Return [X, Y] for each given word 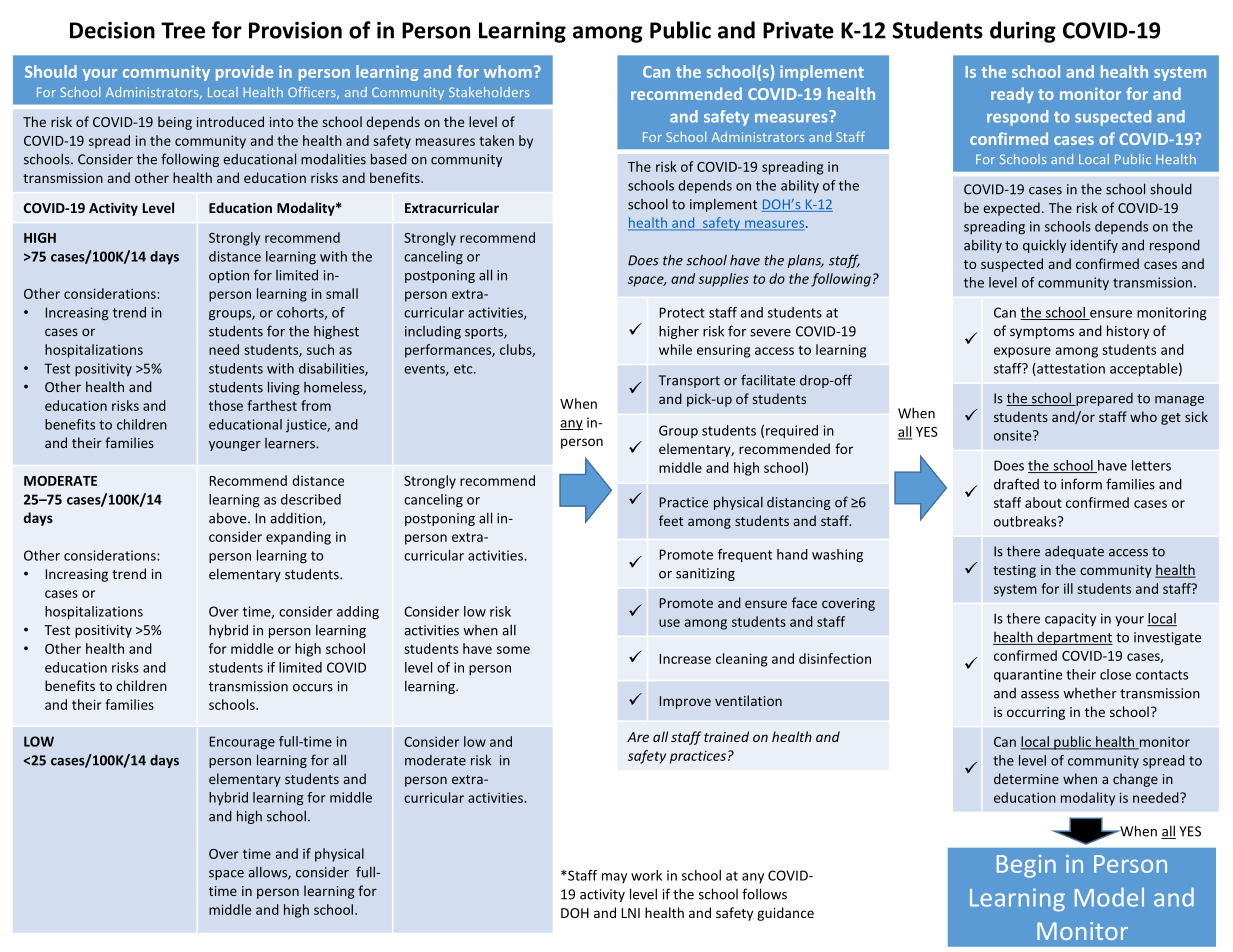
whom [508, 71]
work [646, 875]
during [1023, 32]
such [320, 349]
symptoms [1042, 333]
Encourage [242, 743]
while [675, 349]
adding [358, 613]
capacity [1070, 619]
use [669, 623]
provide [244, 73]
